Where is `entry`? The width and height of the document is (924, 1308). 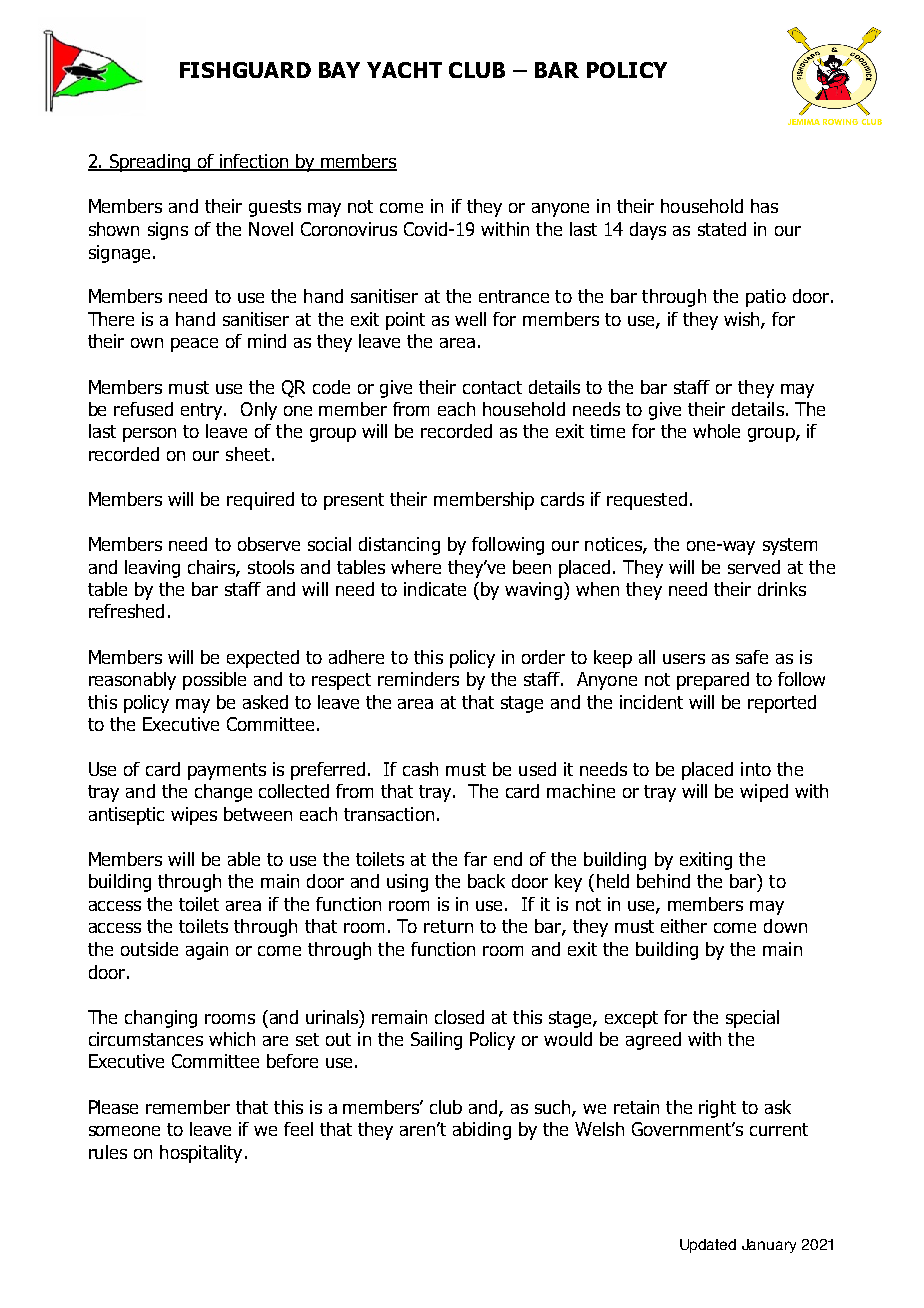
entry is located at coordinates (203, 411).
